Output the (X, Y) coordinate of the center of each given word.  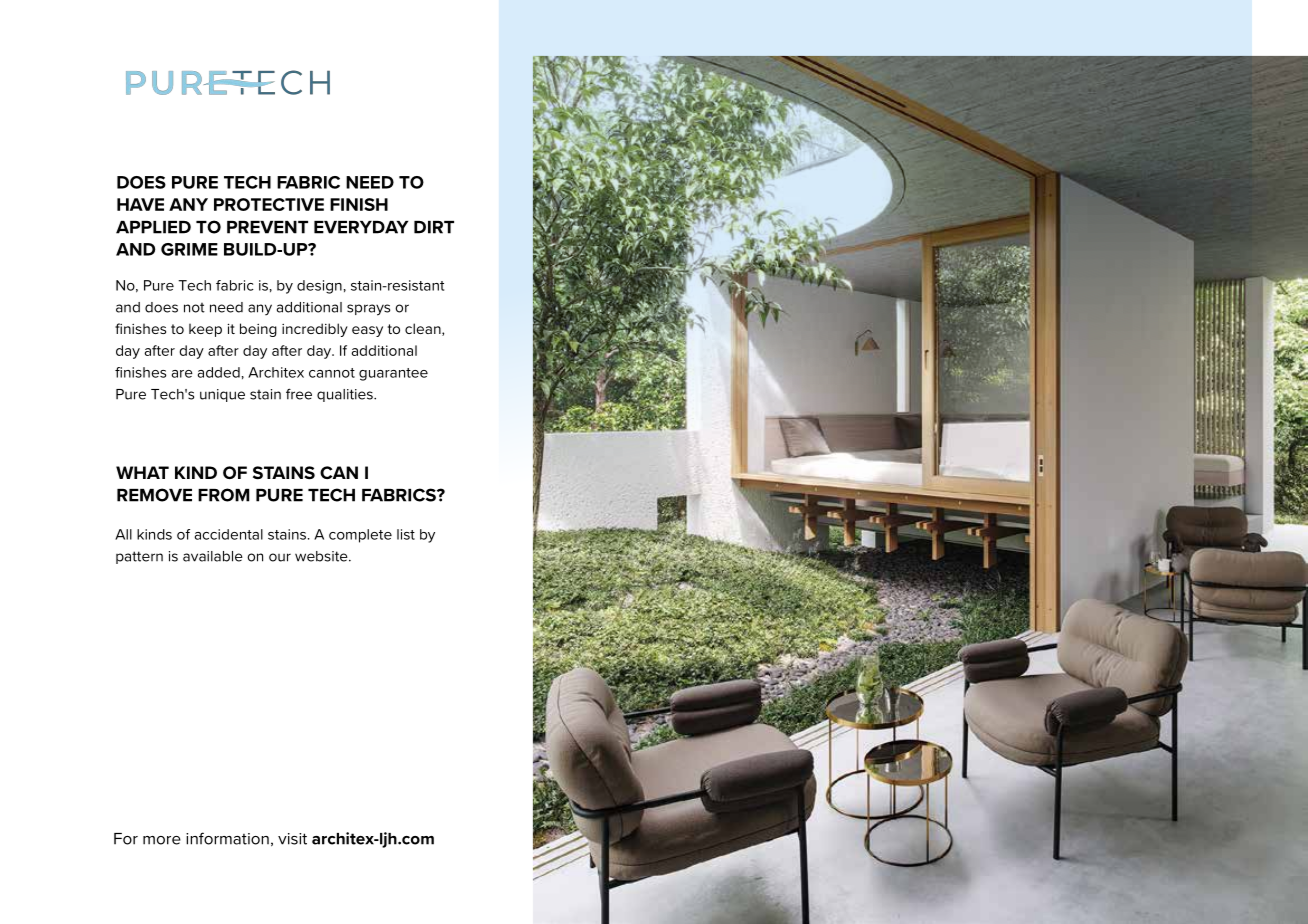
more (162, 840)
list (406, 534)
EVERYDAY (361, 227)
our (280, 557)
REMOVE (154, 495)
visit (292, 839)
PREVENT (267, 227)
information (227, 838)
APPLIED (153, 227)
